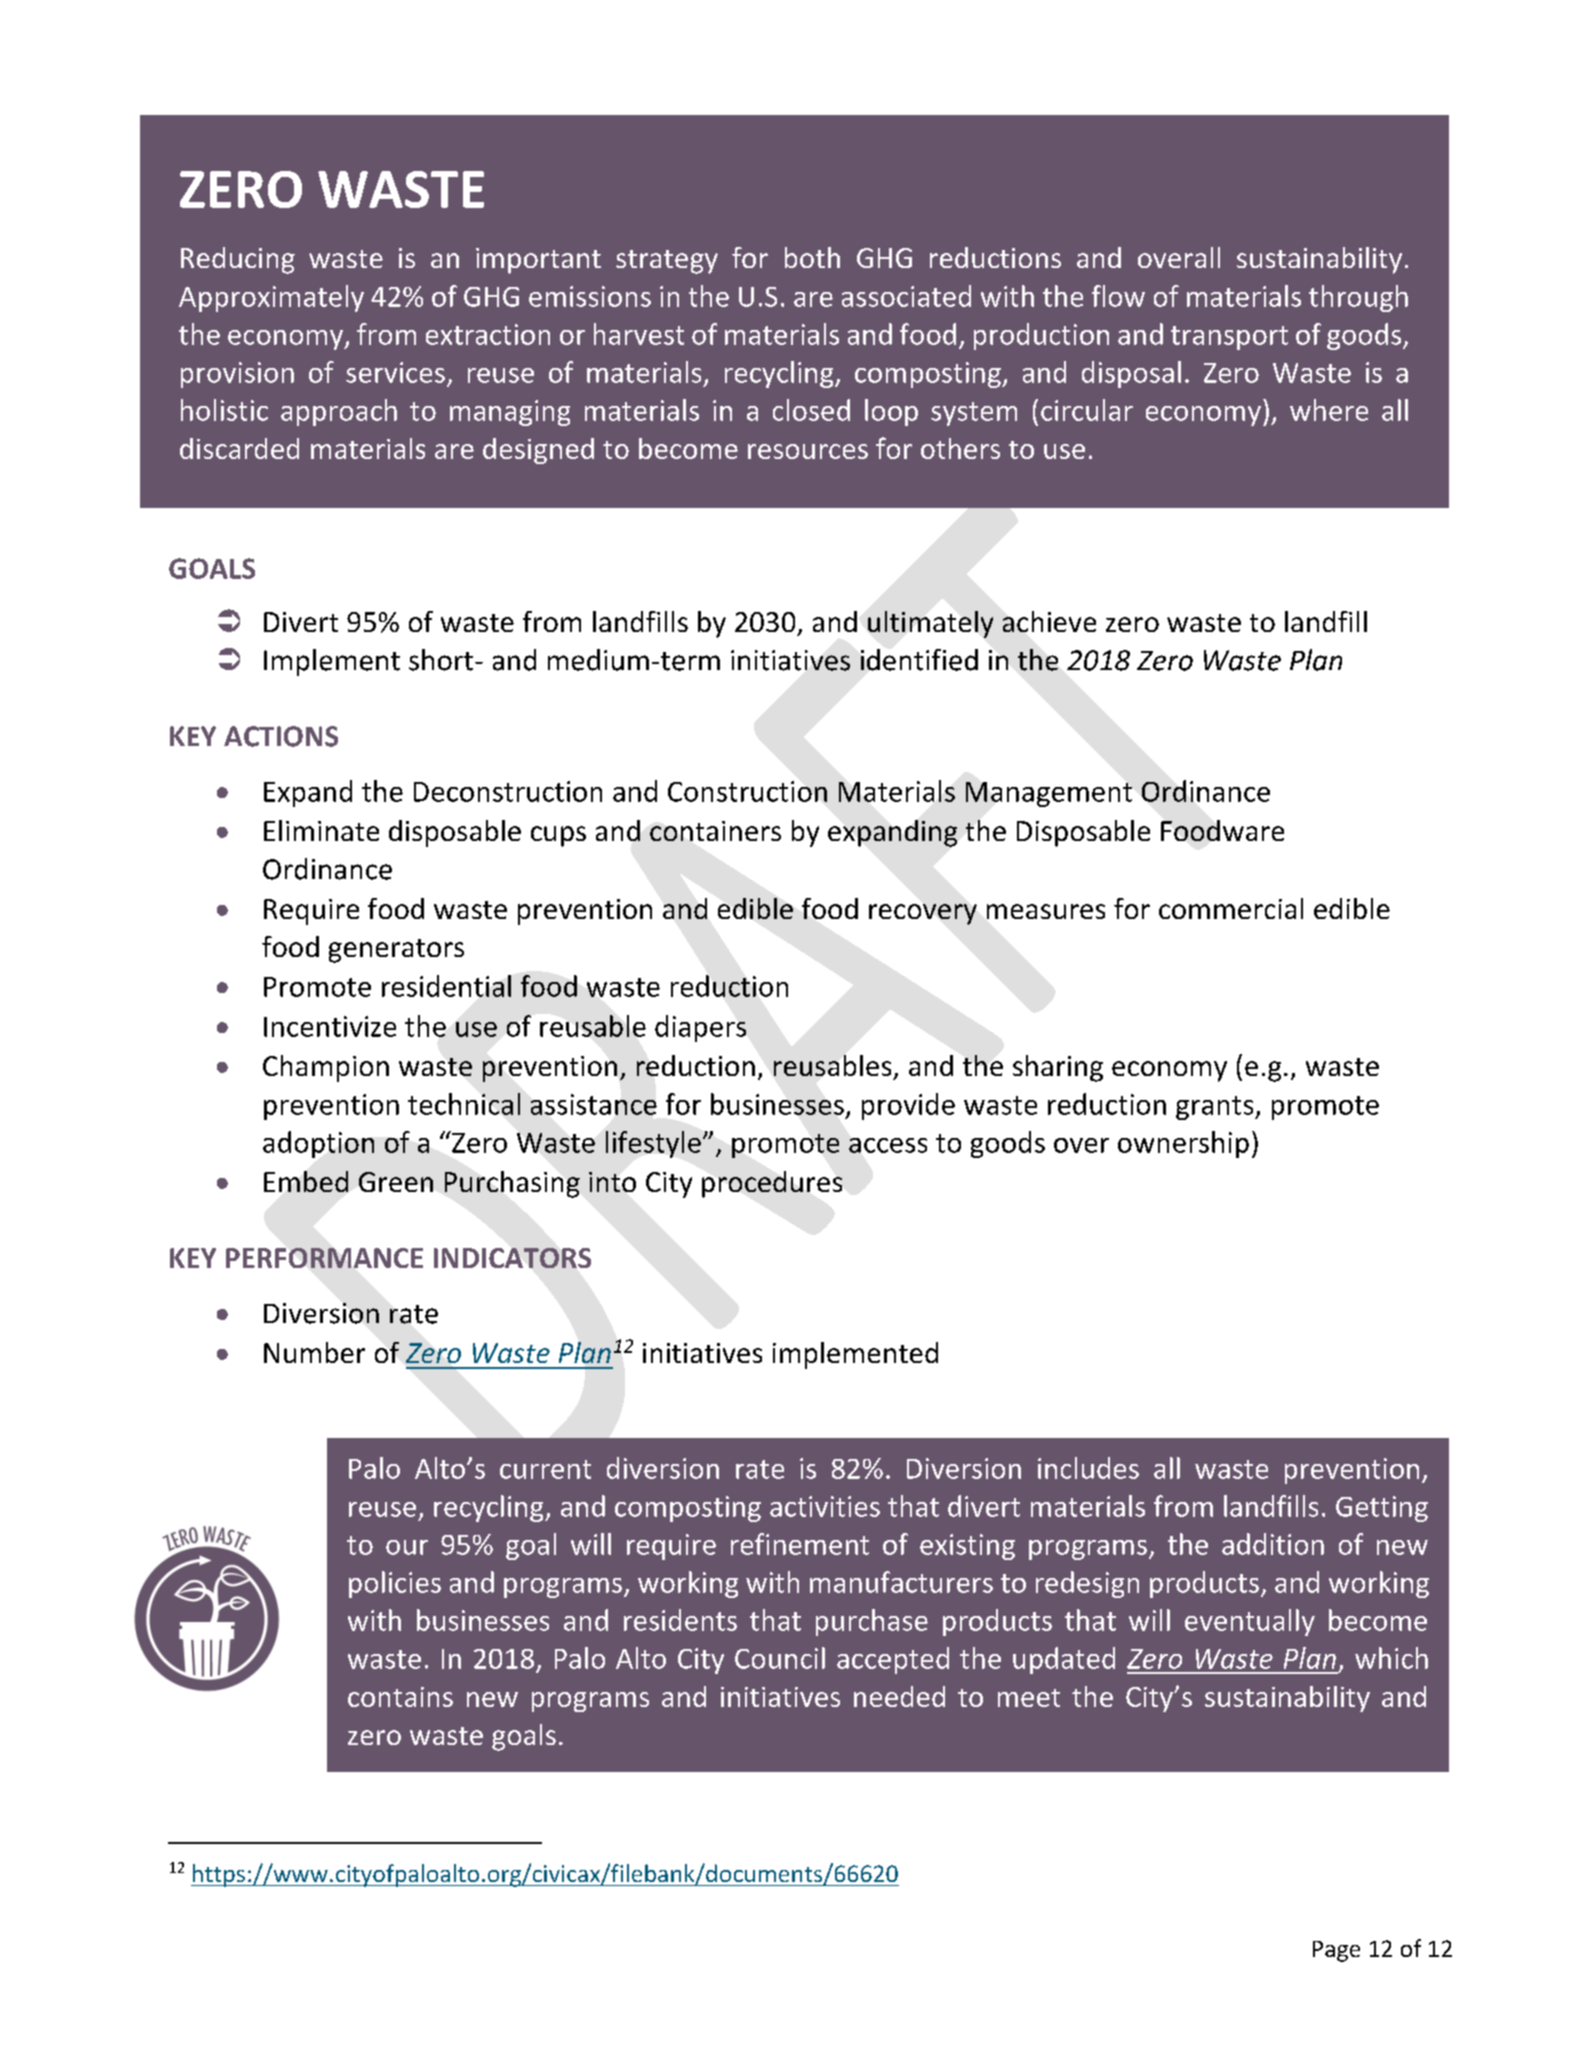 The width and height of the screenshot is (1589, 2057). What do you see at coordinates (899, 1696) in the screenshot?
I see `needed` at bounding box center [899, 1696].
